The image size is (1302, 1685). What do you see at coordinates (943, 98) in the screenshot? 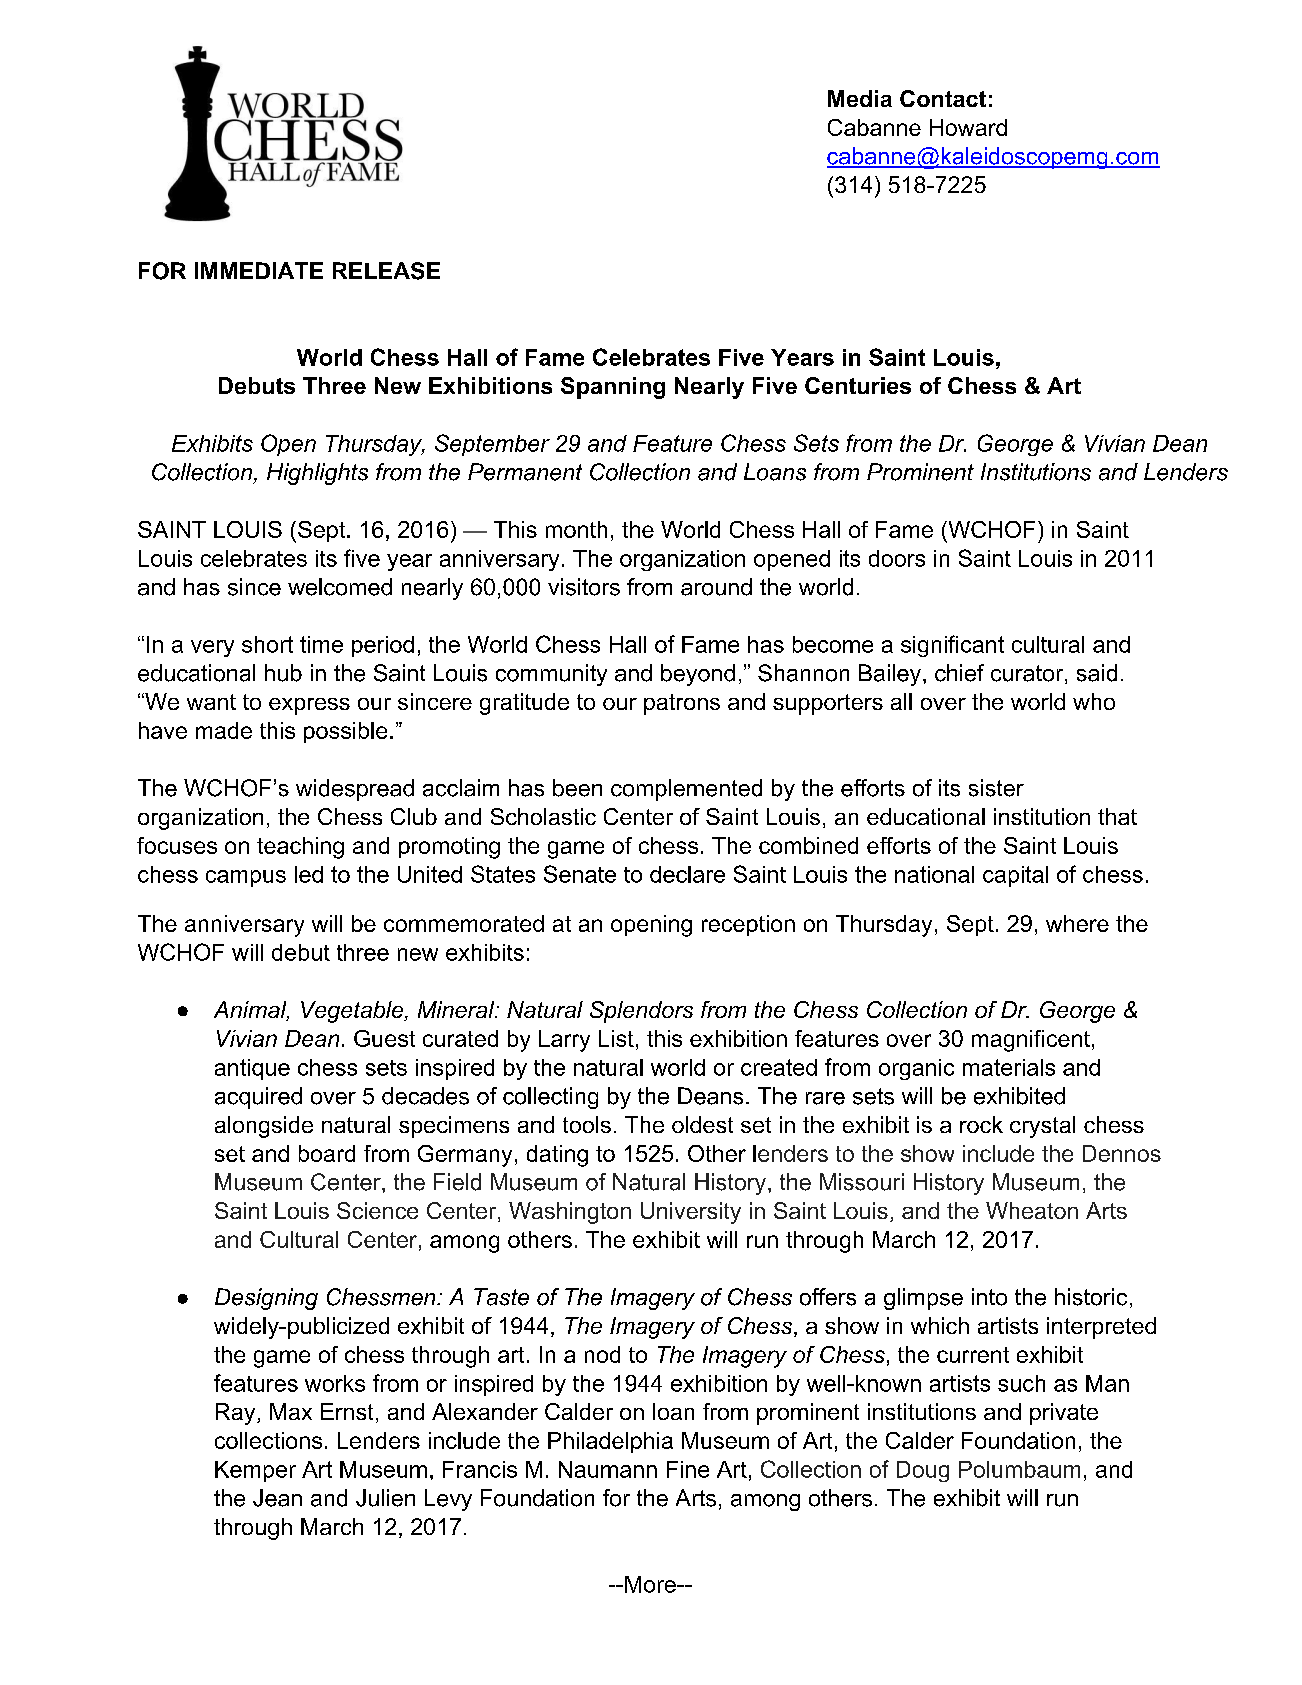
I see `Contact` at bounding box center [943, 98].
